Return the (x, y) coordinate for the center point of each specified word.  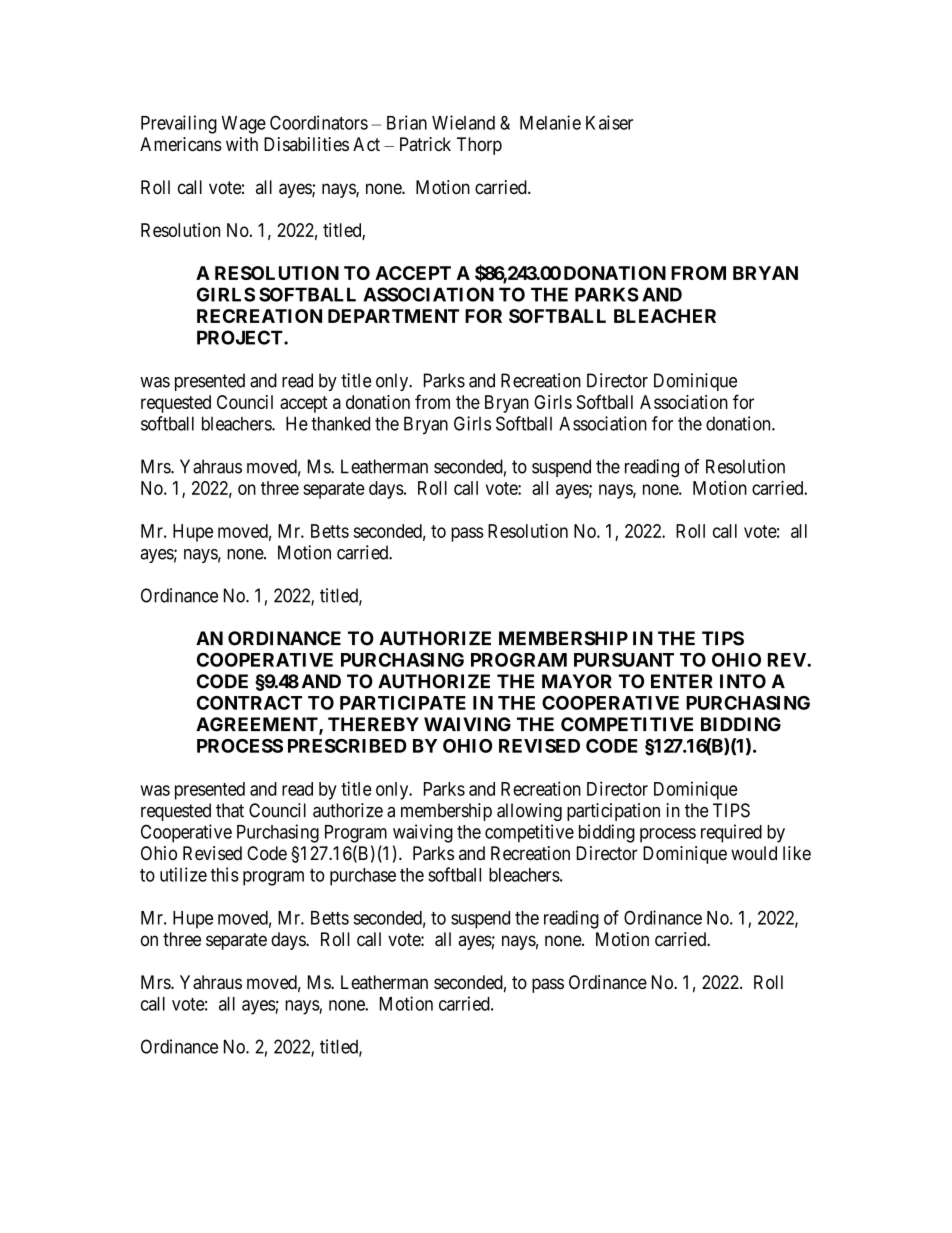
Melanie (550, 122)
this (225, 874)
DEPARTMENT (393, 316)
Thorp (479, 146)
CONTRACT (249, 703)
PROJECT (241, 337)
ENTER (682, 681)
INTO (743, 681)
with (242, 144)
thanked (340, 423)
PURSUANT (624, 660)
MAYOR (577, 681)
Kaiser (609, 122)
